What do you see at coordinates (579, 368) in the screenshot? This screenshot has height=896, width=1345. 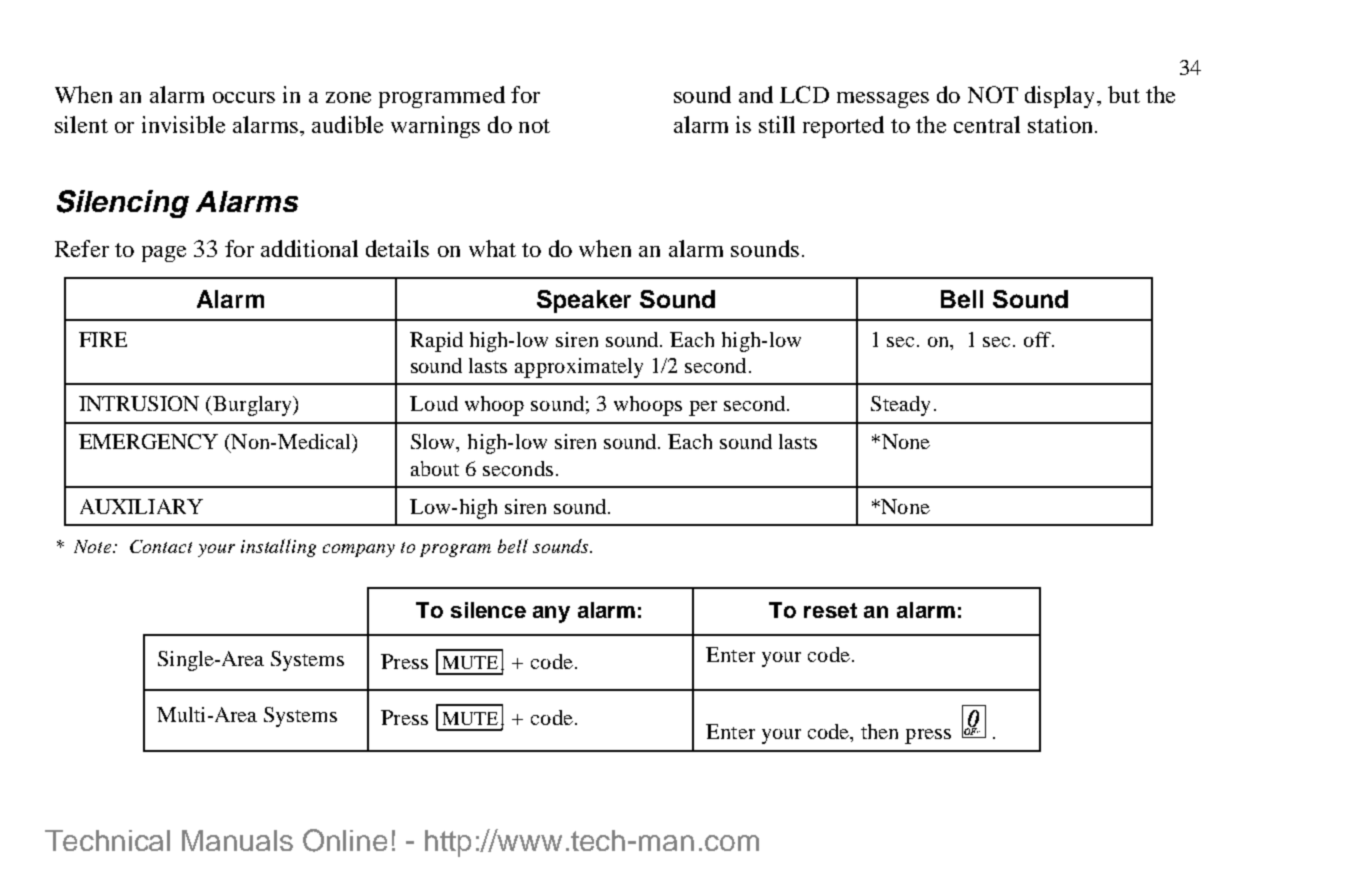 I see `approximately` at bounding box center [579, 368].
